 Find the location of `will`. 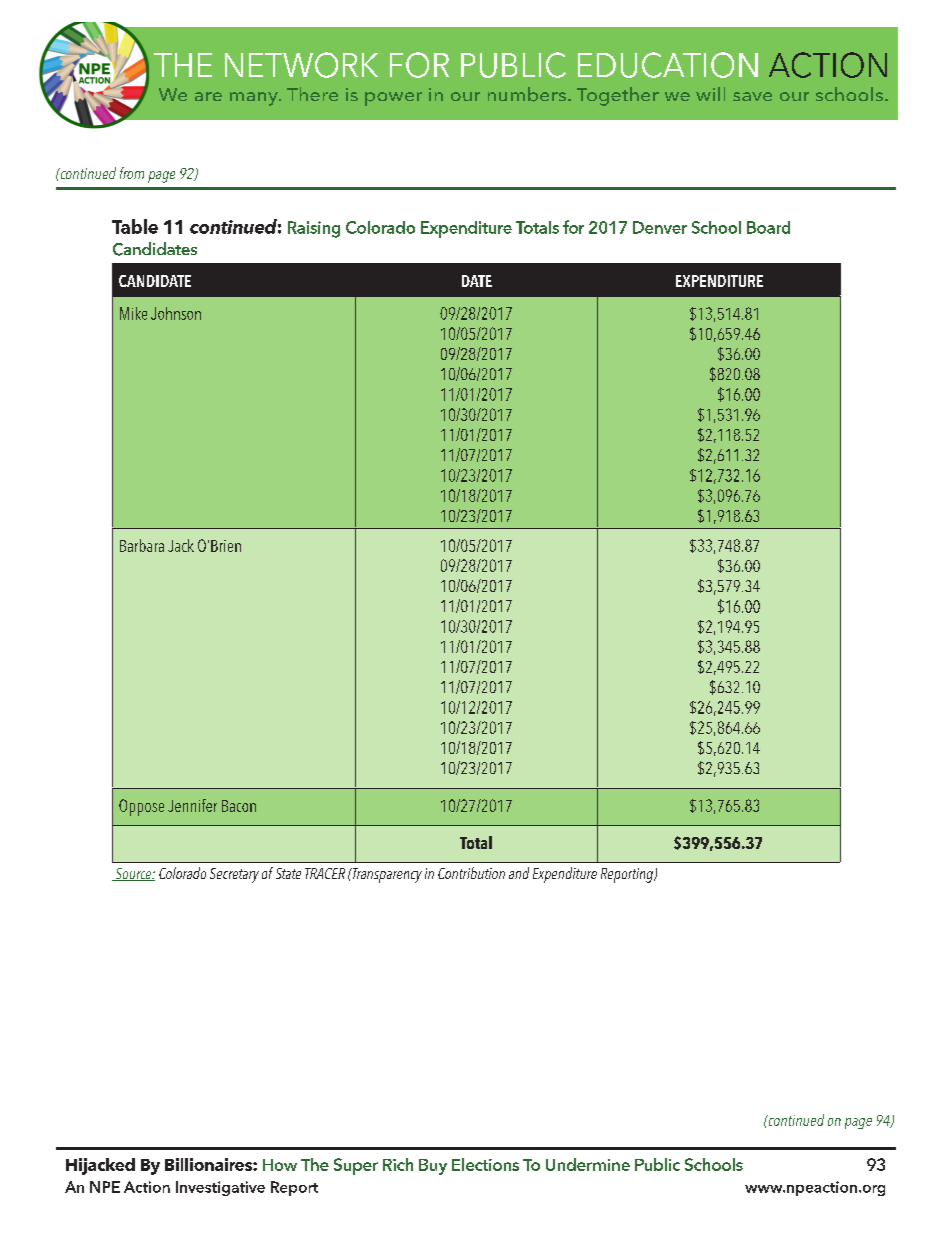

will is located at coordinates (710, 94).
